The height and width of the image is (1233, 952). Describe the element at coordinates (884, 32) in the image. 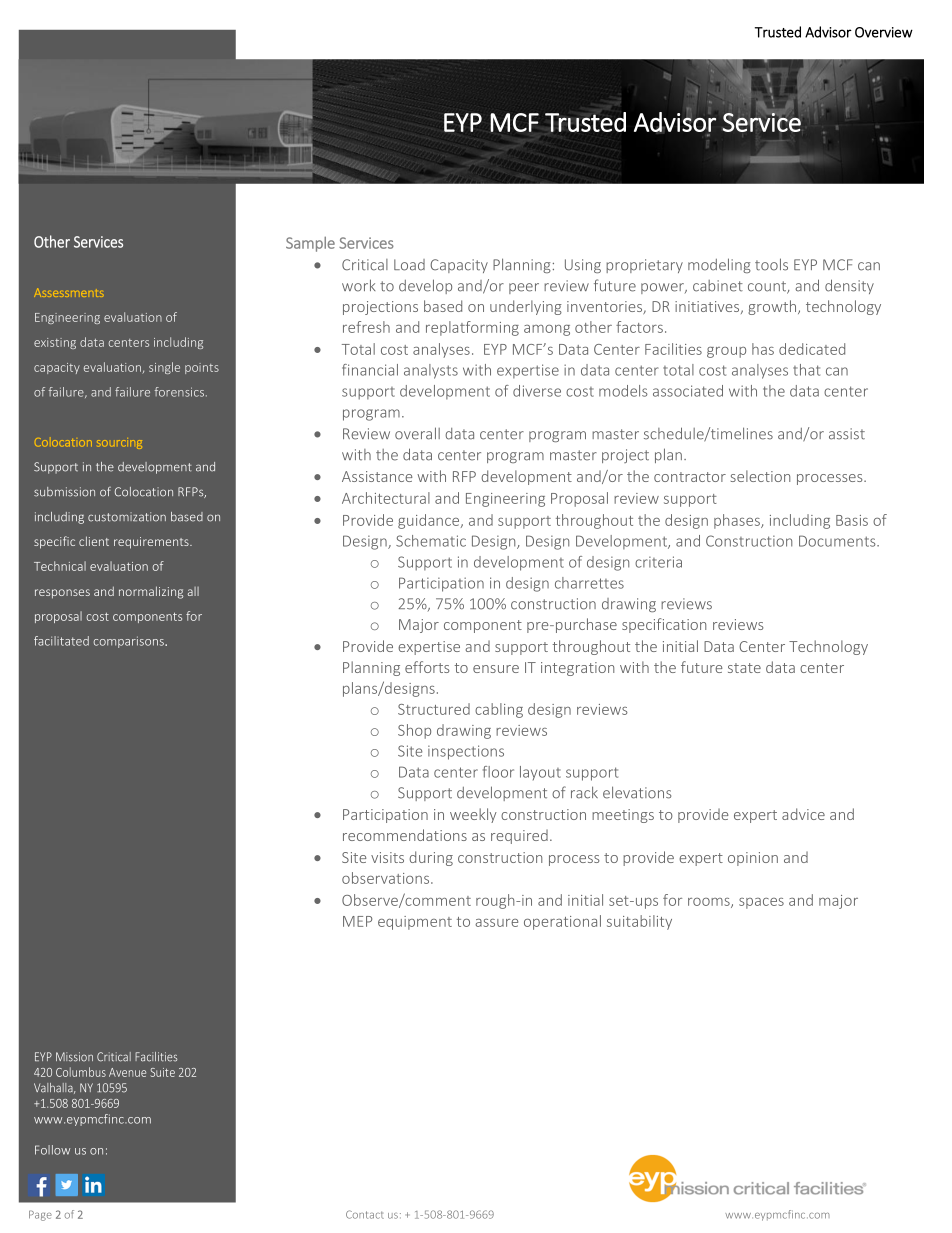

I see `Overview` at that location.
